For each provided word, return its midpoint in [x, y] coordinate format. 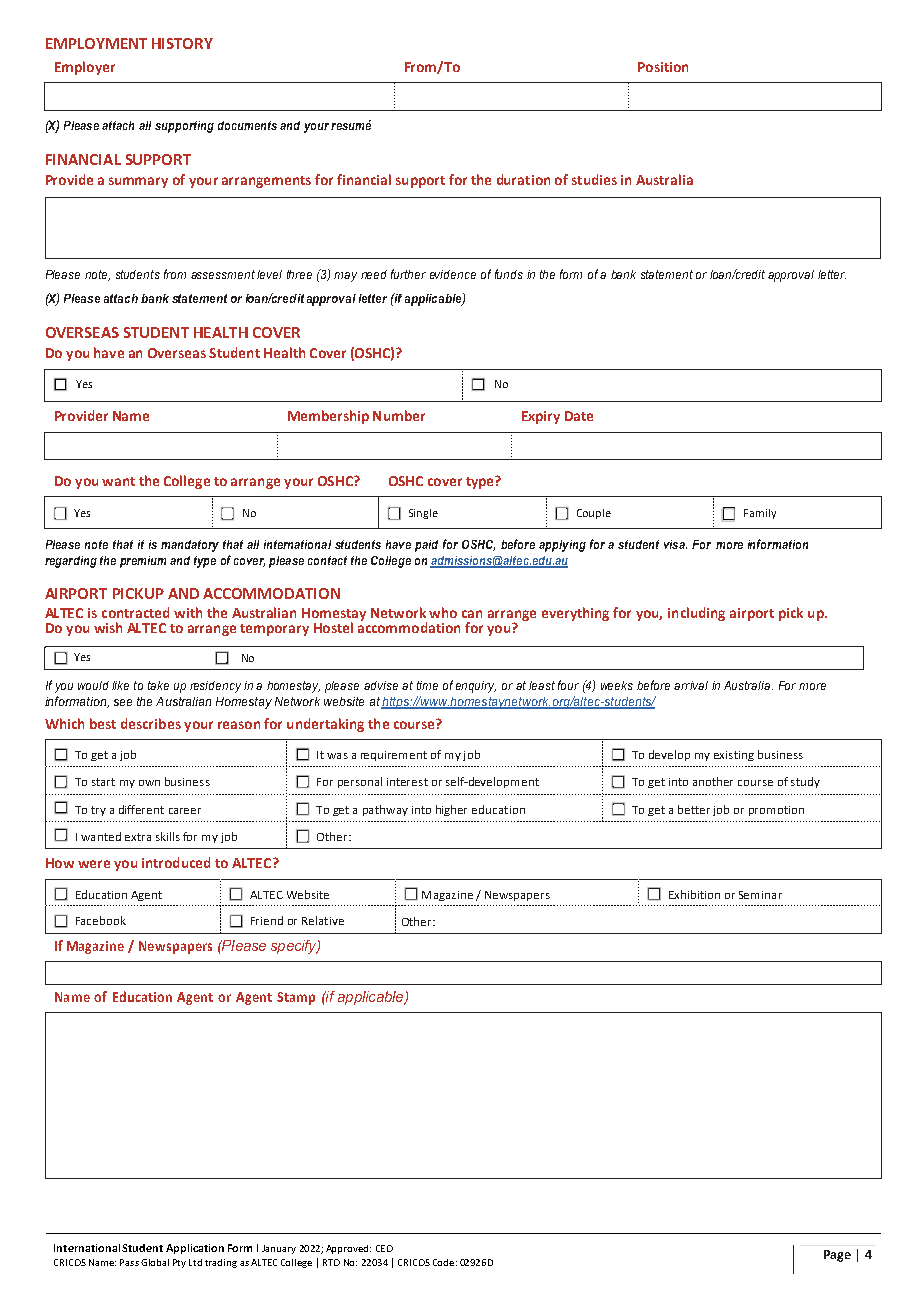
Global [155, 1262]
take [158, 685]
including [696, 614]
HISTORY [182, 43]
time [427, 685]
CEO [384, 1248]
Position [663, 67]
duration [523, 179]
